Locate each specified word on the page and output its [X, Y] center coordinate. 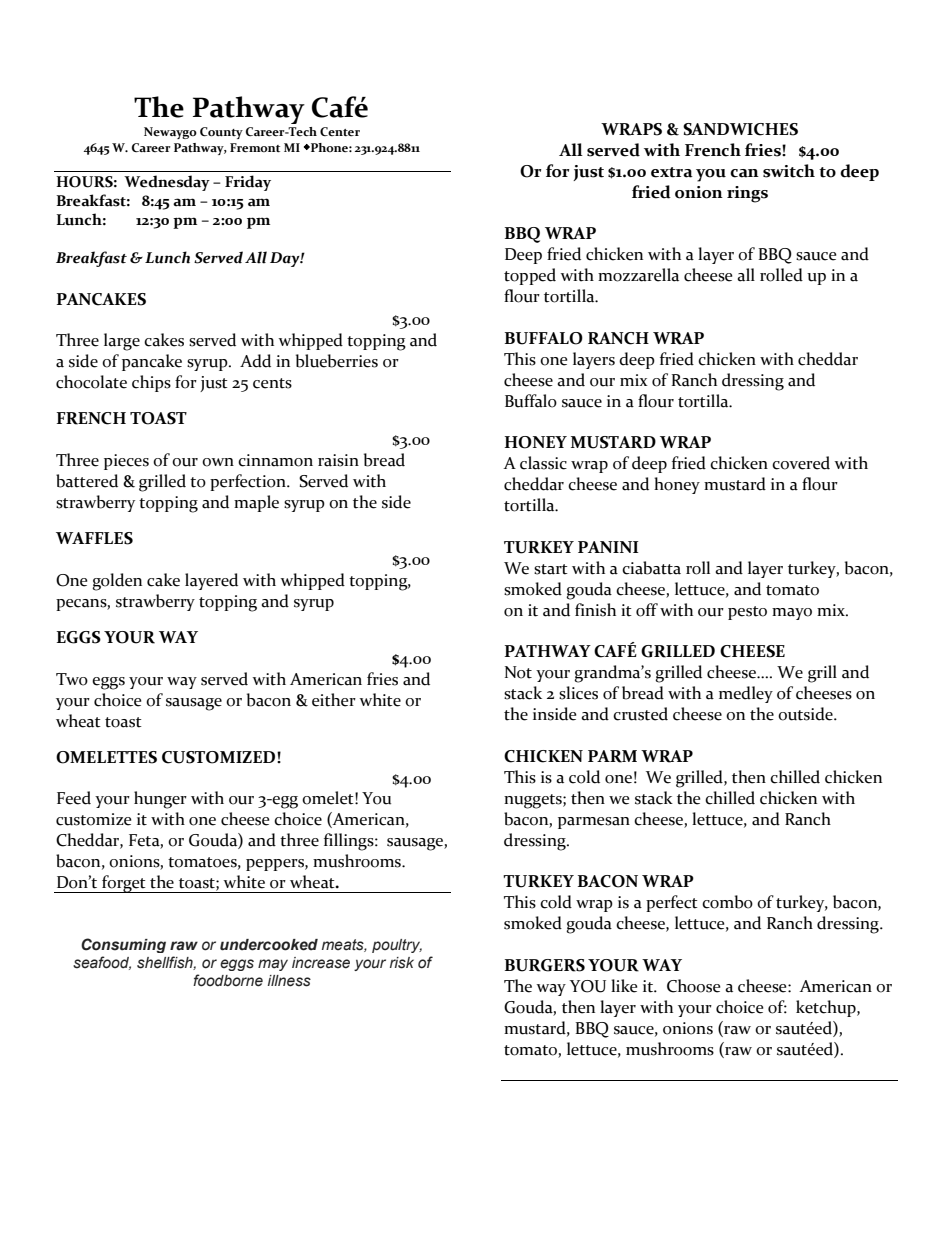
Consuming [123, 945]
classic [543, 463]
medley [746, 694]
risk [402, 963]
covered [801, 463]
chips [151, 383]
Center [340, 132]
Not [518, 672]
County [221, 133]
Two [72, 679]
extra [672, 172]
